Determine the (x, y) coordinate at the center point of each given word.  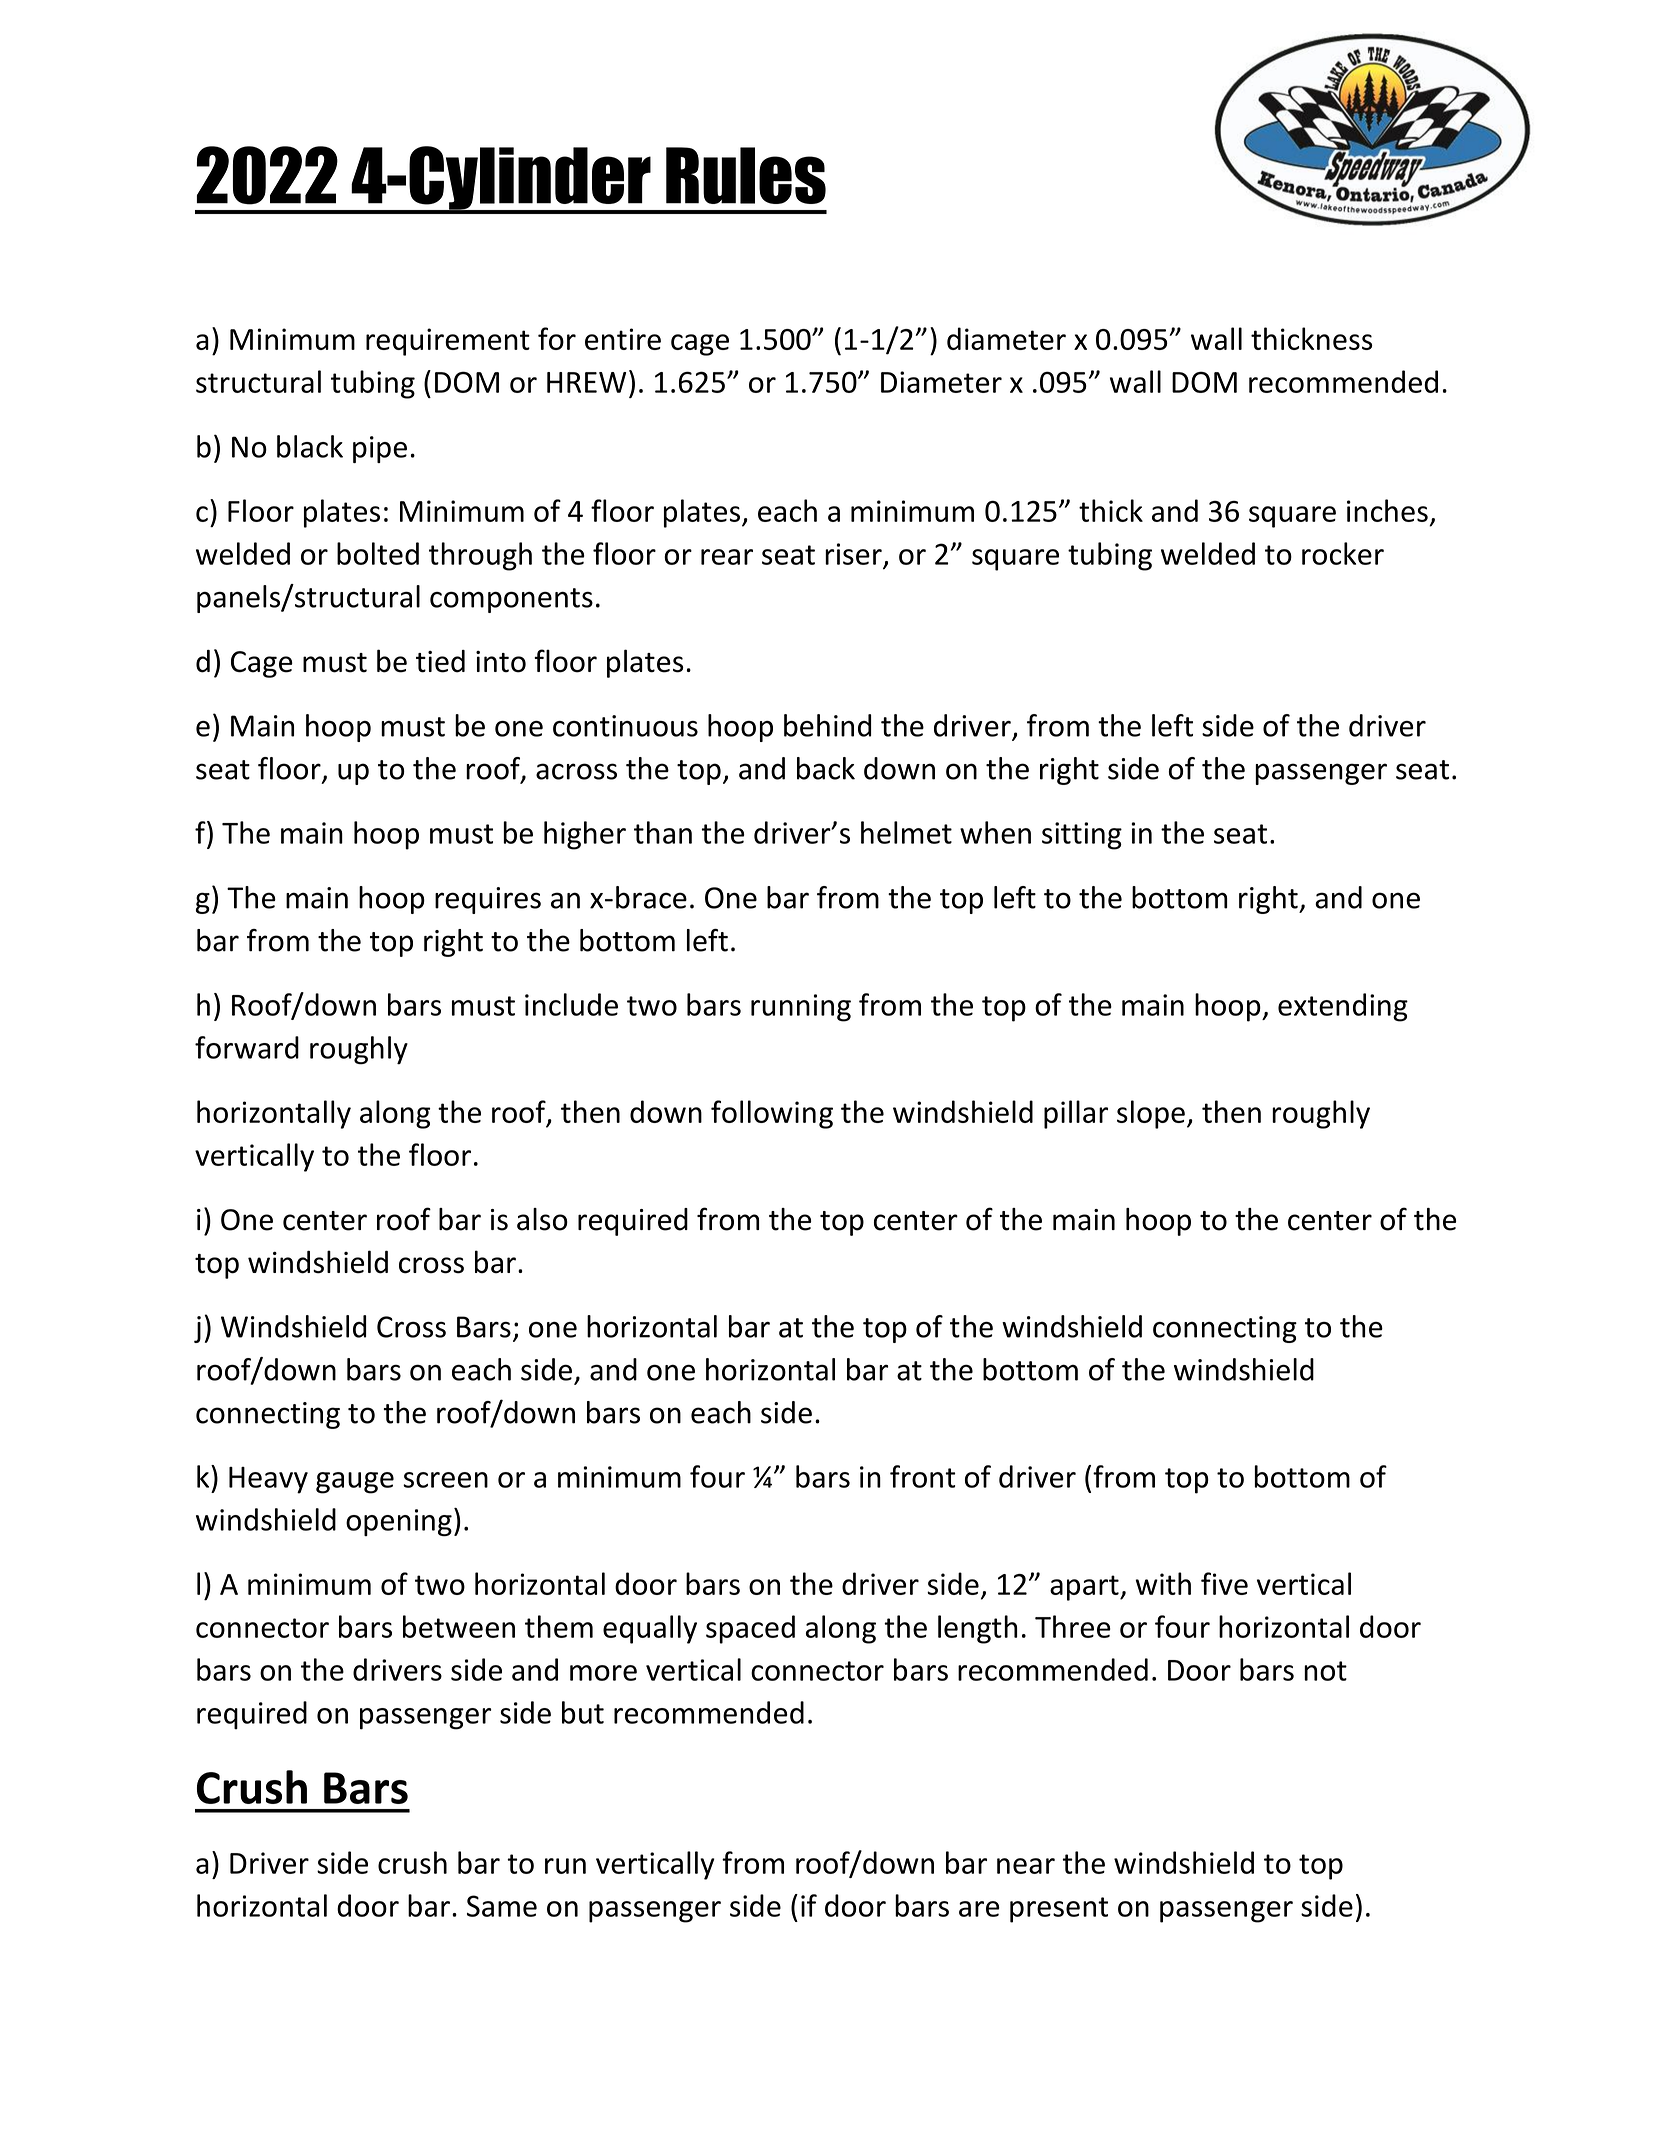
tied (440, 661)
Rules (746, 175)
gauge (355, 1483)
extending (1343, 1007)
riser (853, 554)
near (1026, 1866)
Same (502, 1906)
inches (1387, 510)
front (922, 1476)
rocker (1343, 553)
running (801, 1008)
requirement (448, 342)
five (1224, 1583)
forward (247, 1047)
